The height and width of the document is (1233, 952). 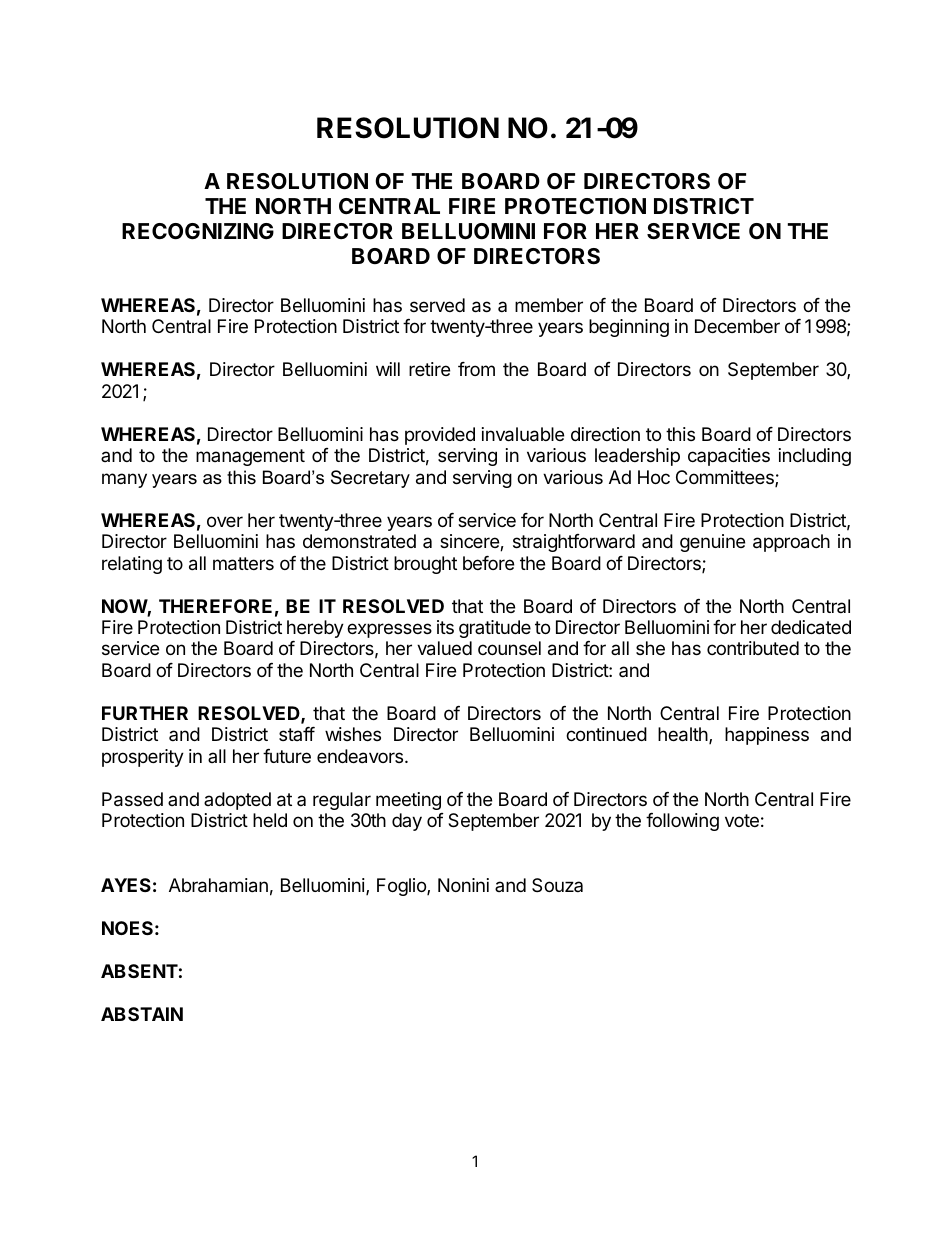 What do you see at coordinates (737, 326) in the document?
I see `December` at bounding box center [737, 326].
